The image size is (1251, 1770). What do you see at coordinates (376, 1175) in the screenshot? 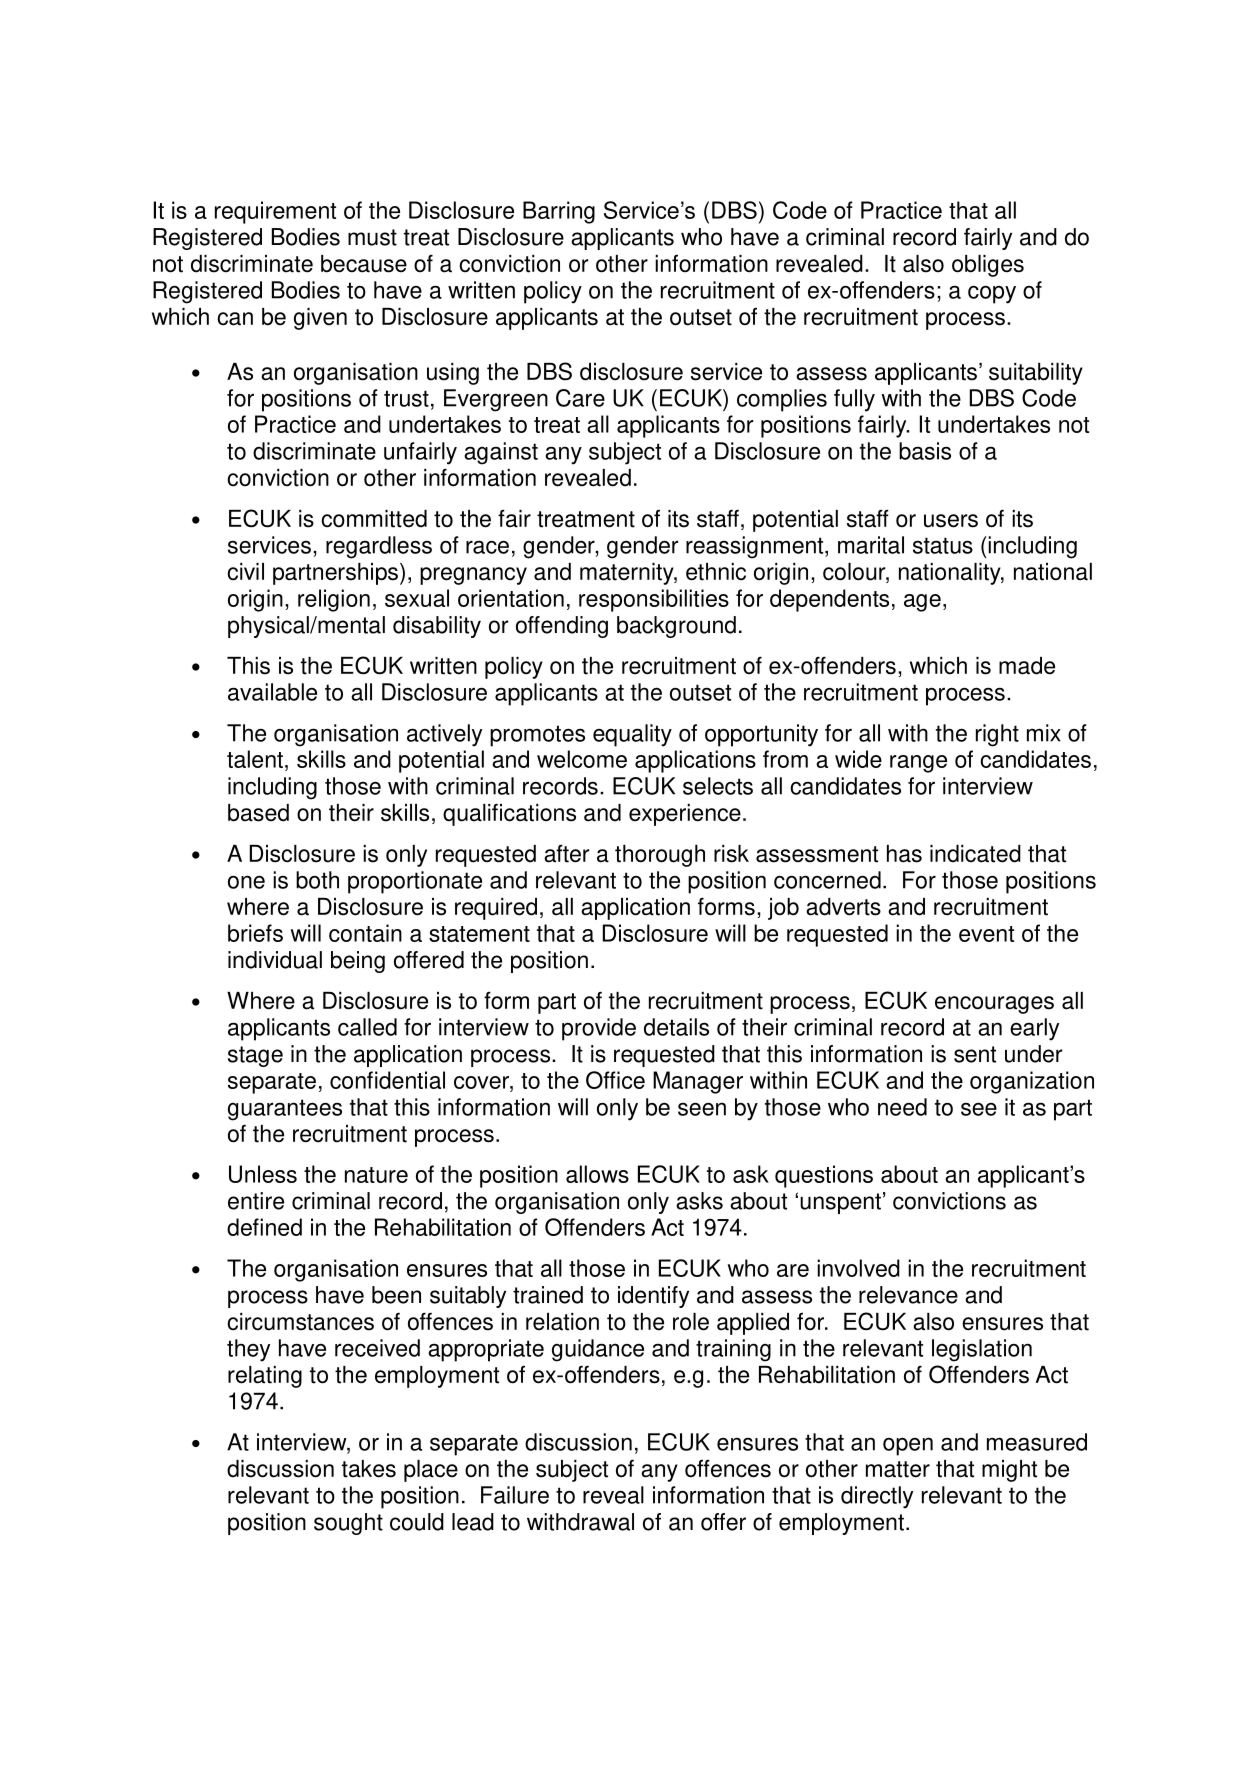
I see `nature` at bounding box center [376, 1175].
